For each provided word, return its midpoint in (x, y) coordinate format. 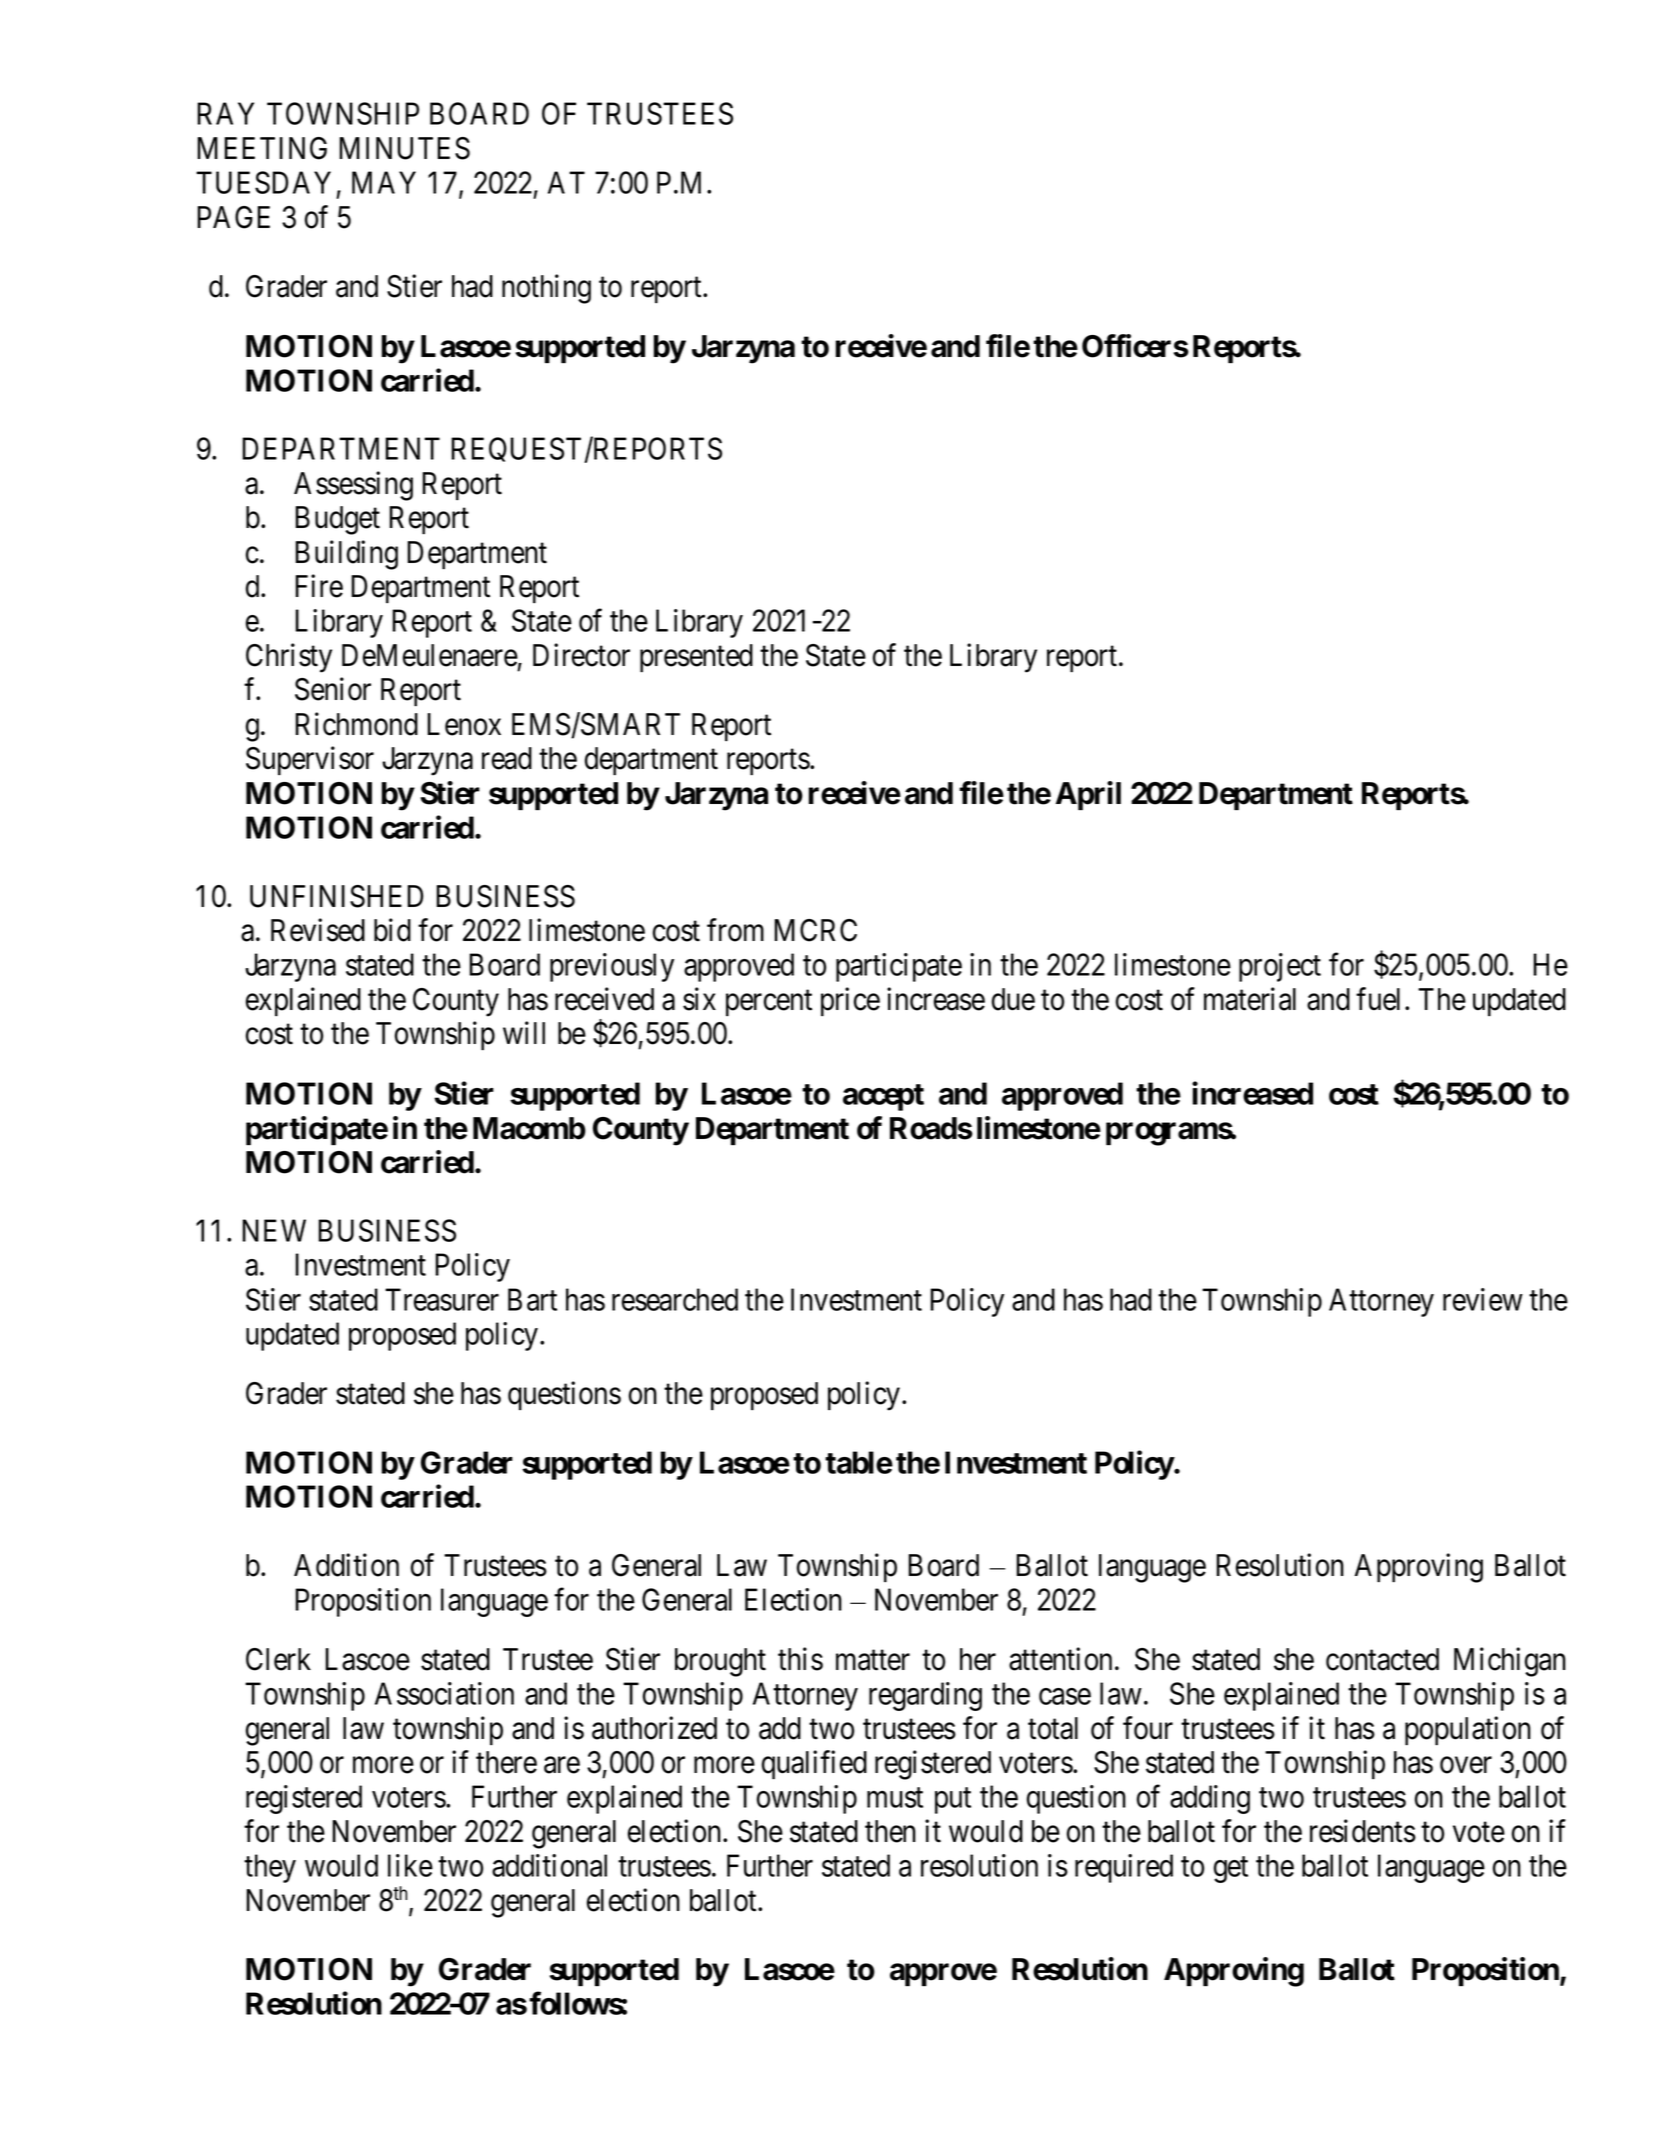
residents (1363, 1831)
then (890, 1831)
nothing (546, 289)
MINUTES (404, 148)
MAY (384, 182)
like (410, 1865)
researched (675, 1299)
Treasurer (442, 1299)
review (1483, 1299)
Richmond (356, 724)
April (1088, 795)
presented (696, 658)
